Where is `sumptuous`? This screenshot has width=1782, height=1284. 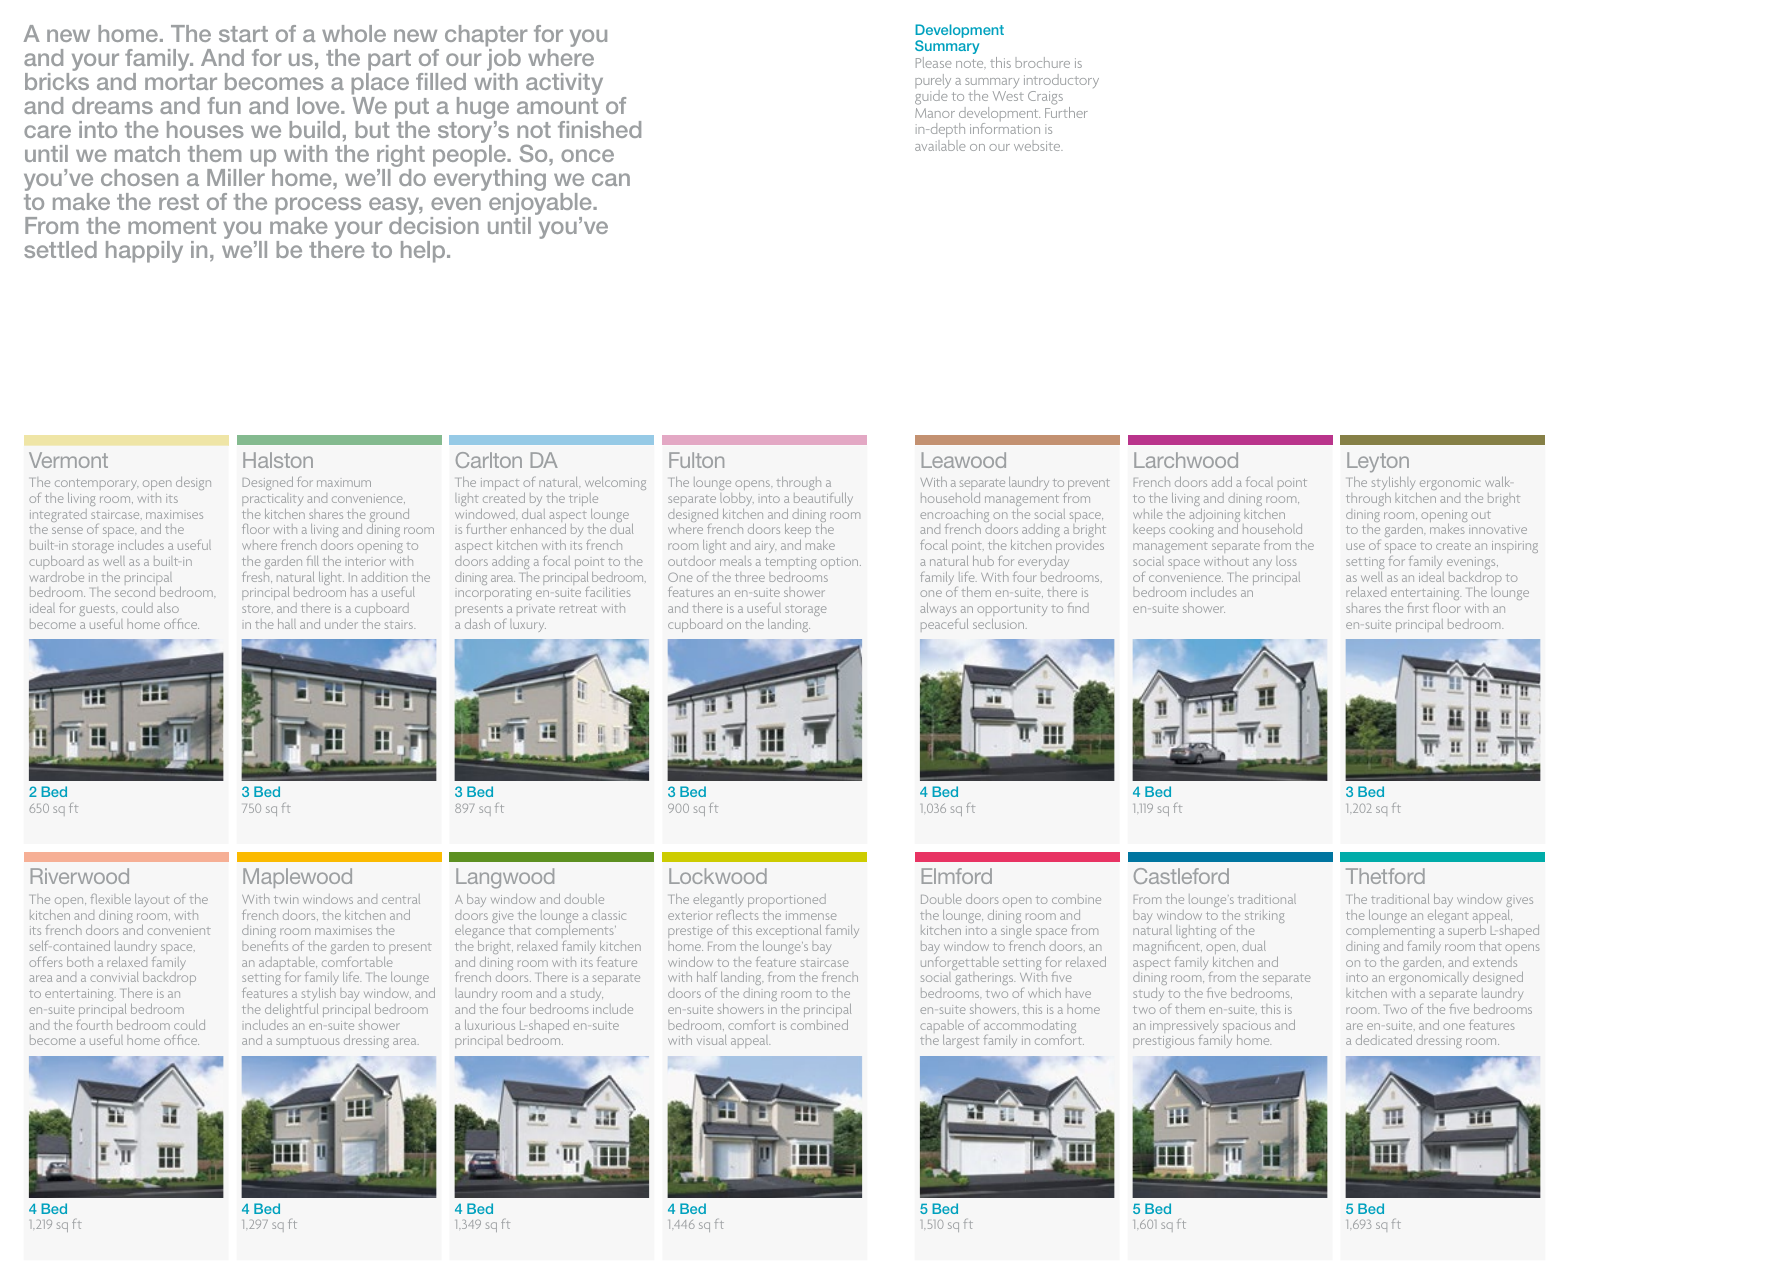 sumptuous is located at coordinates (307, 1043).
